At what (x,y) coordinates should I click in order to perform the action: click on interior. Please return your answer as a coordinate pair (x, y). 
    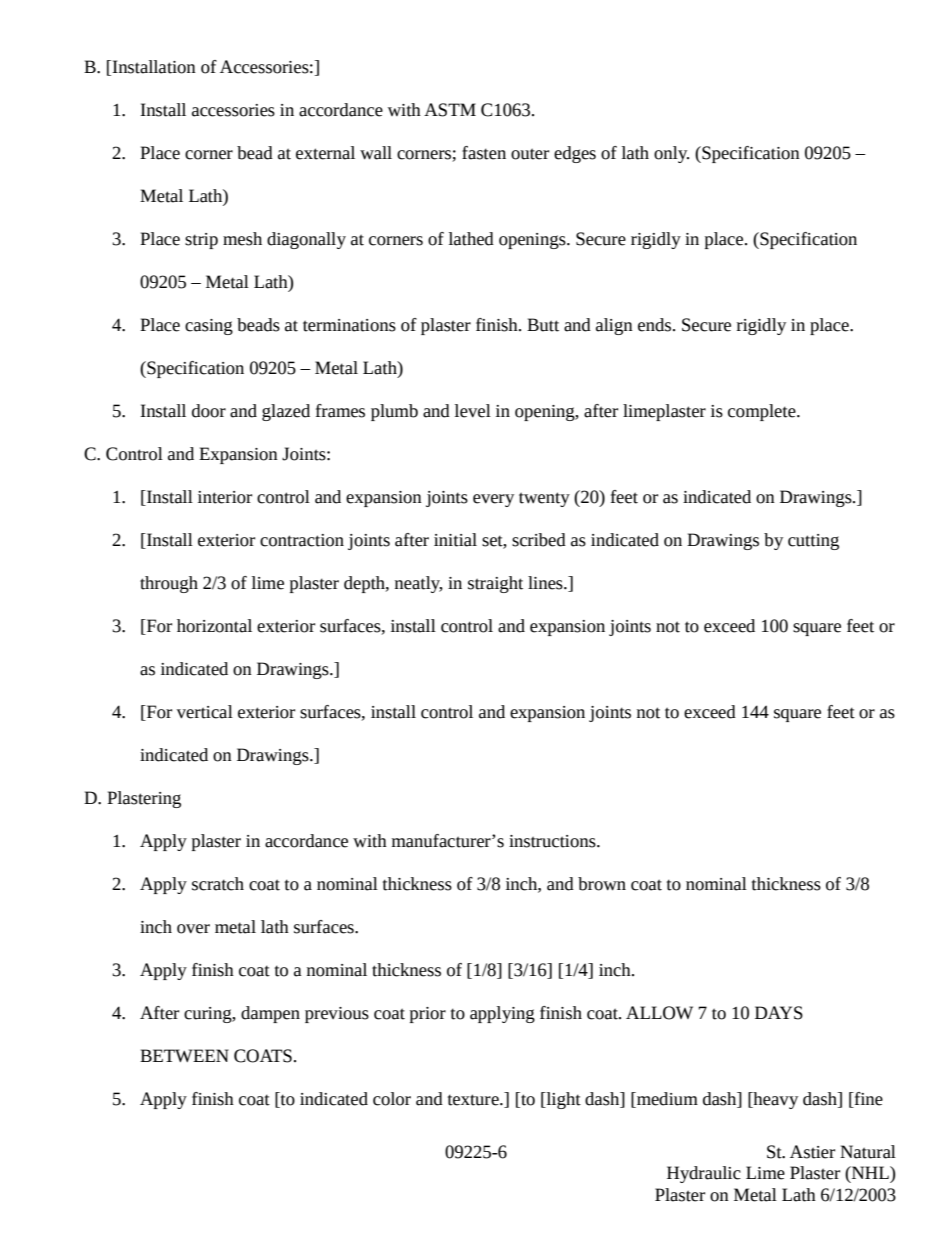
    Looking at the image, I should click on (225, 497).
